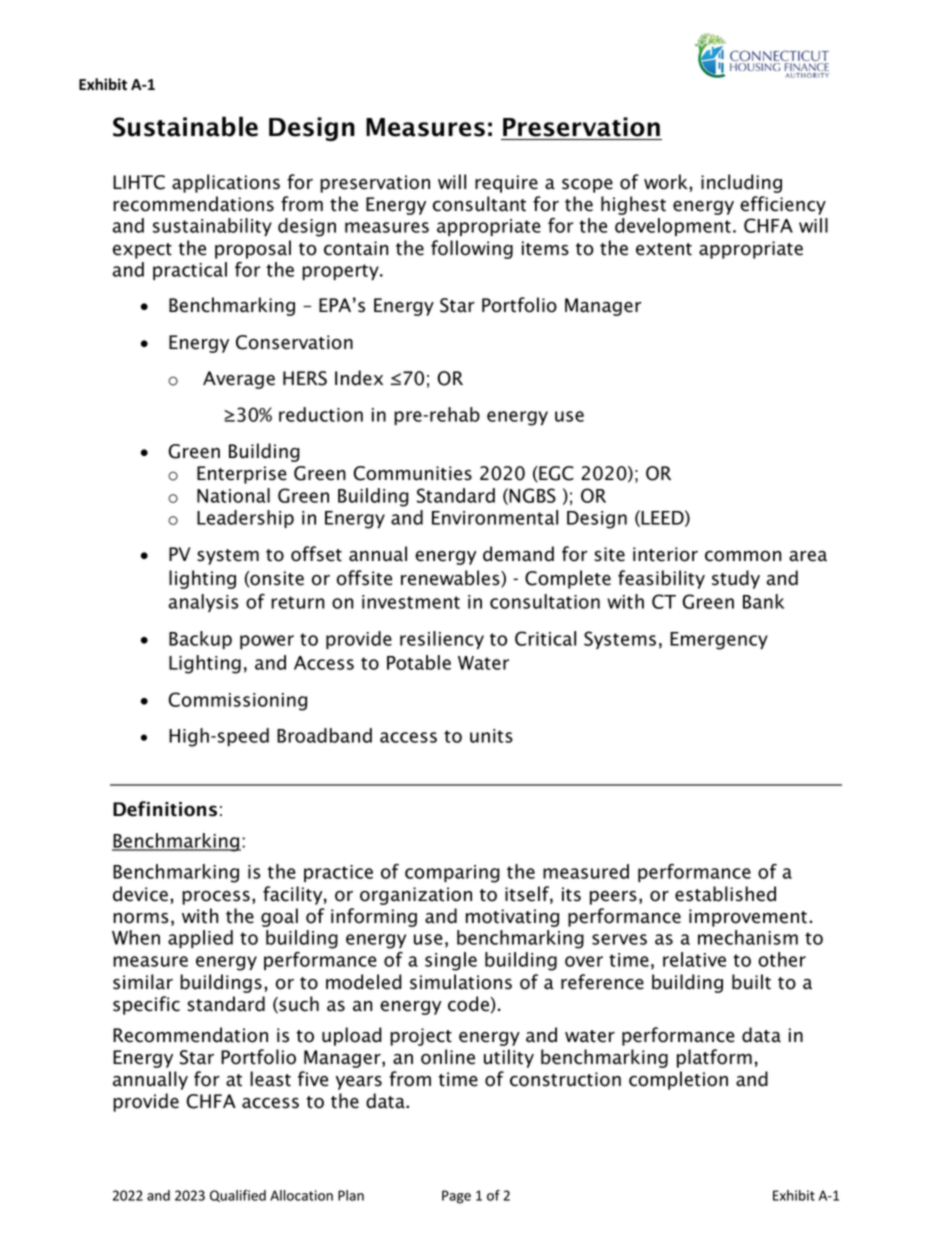 The image size is (952, 1233). I want to click on including, so click(741, 183).
